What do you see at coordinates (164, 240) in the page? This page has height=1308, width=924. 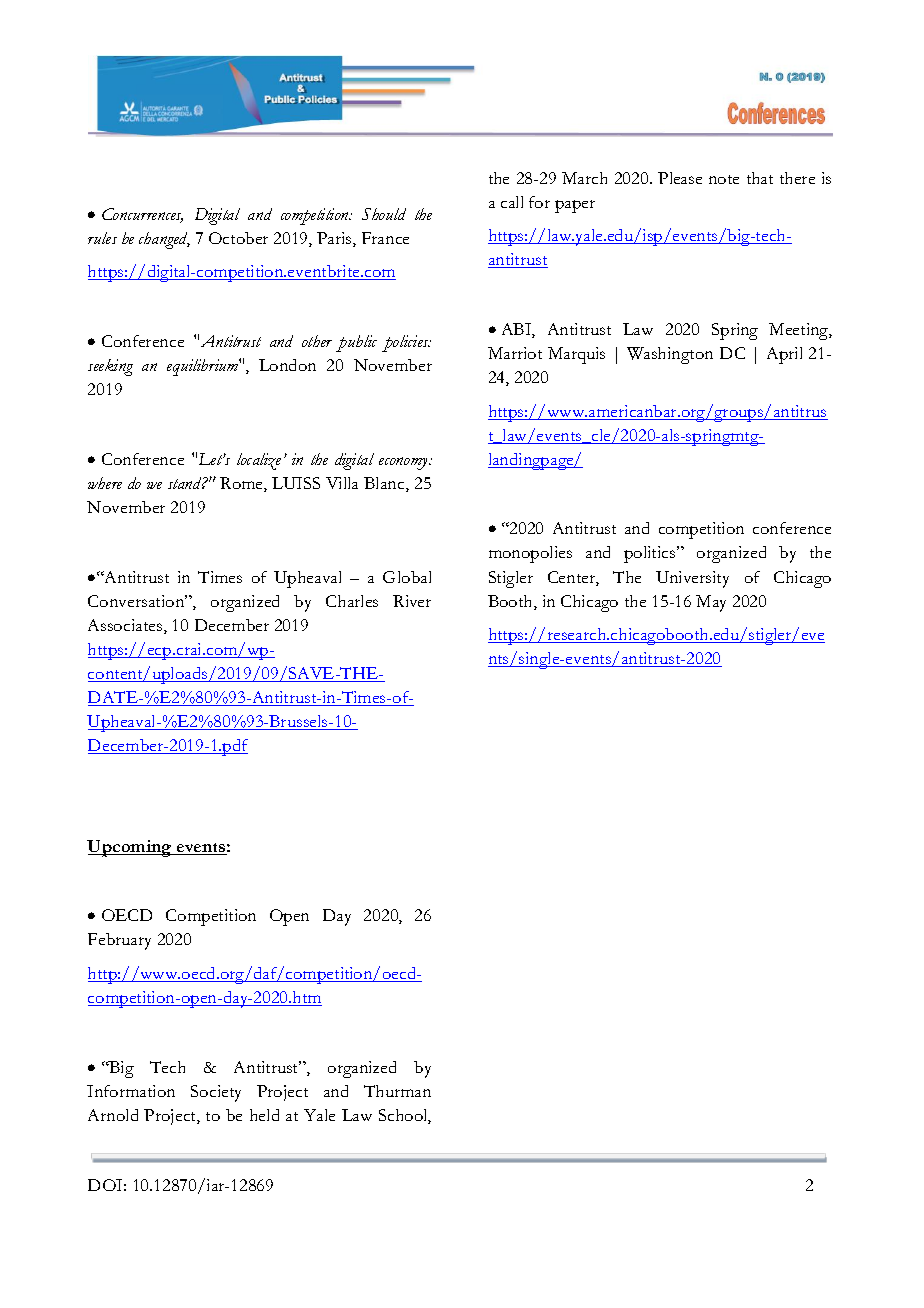 I see `changed` at bounding box center [164, 240].
